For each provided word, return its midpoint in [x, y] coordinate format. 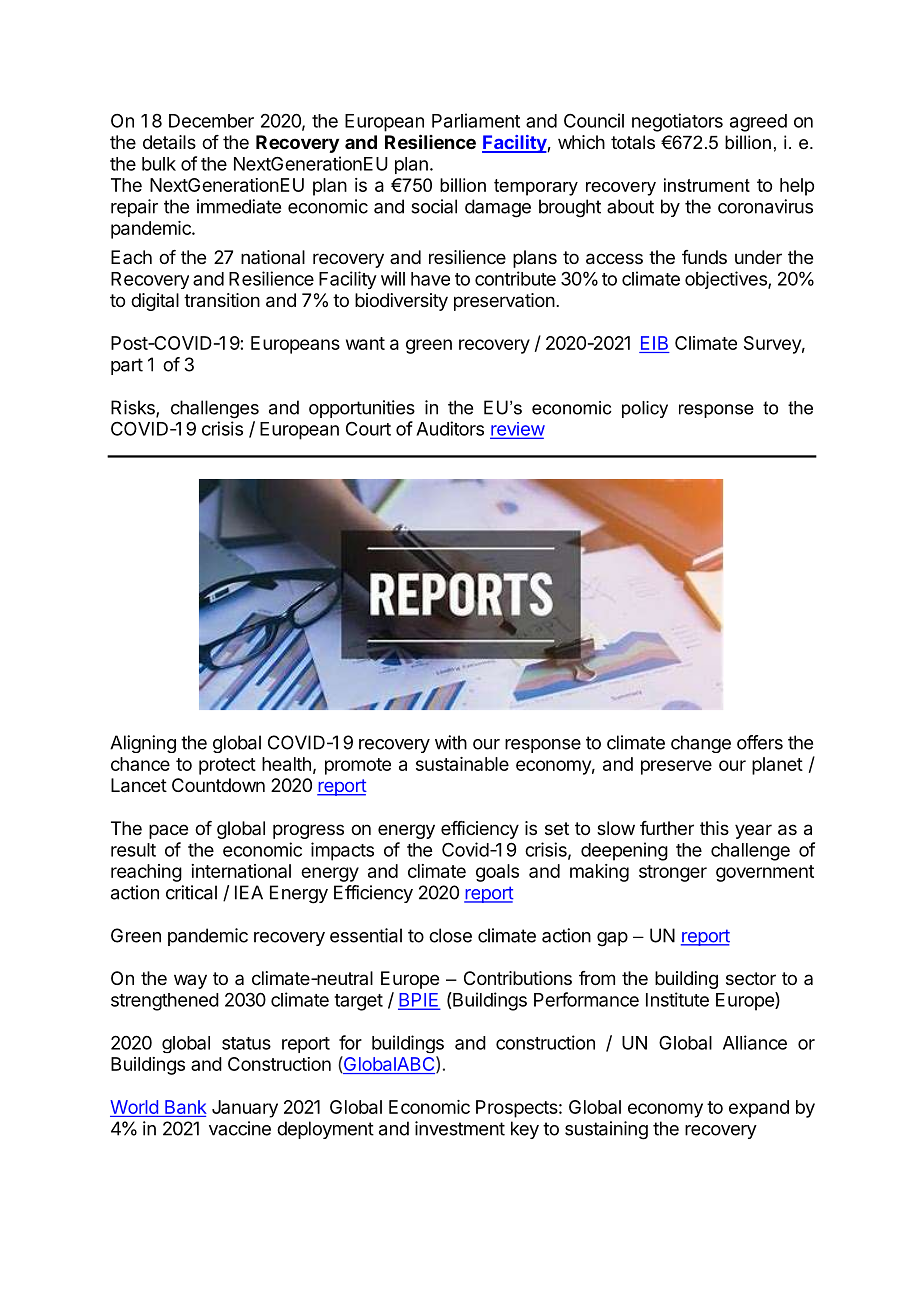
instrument [707, 185]
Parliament [476, 120]
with [451, 742]
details [169, 142]
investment [460, 1128]
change [701, 744]
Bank [186, 1107]
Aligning [143, 744]
